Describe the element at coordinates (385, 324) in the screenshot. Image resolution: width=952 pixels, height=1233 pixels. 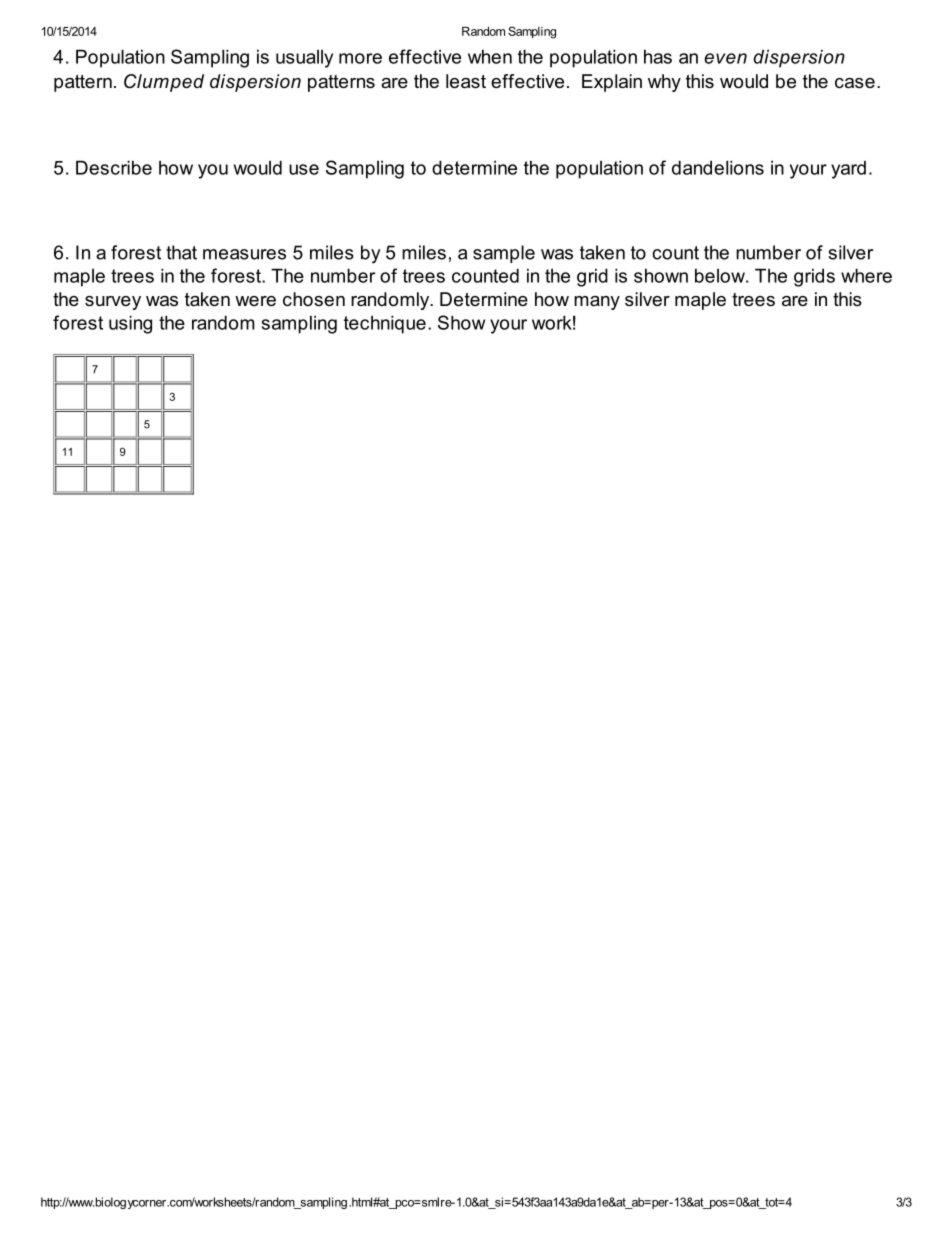
I see `technique` at that location.
